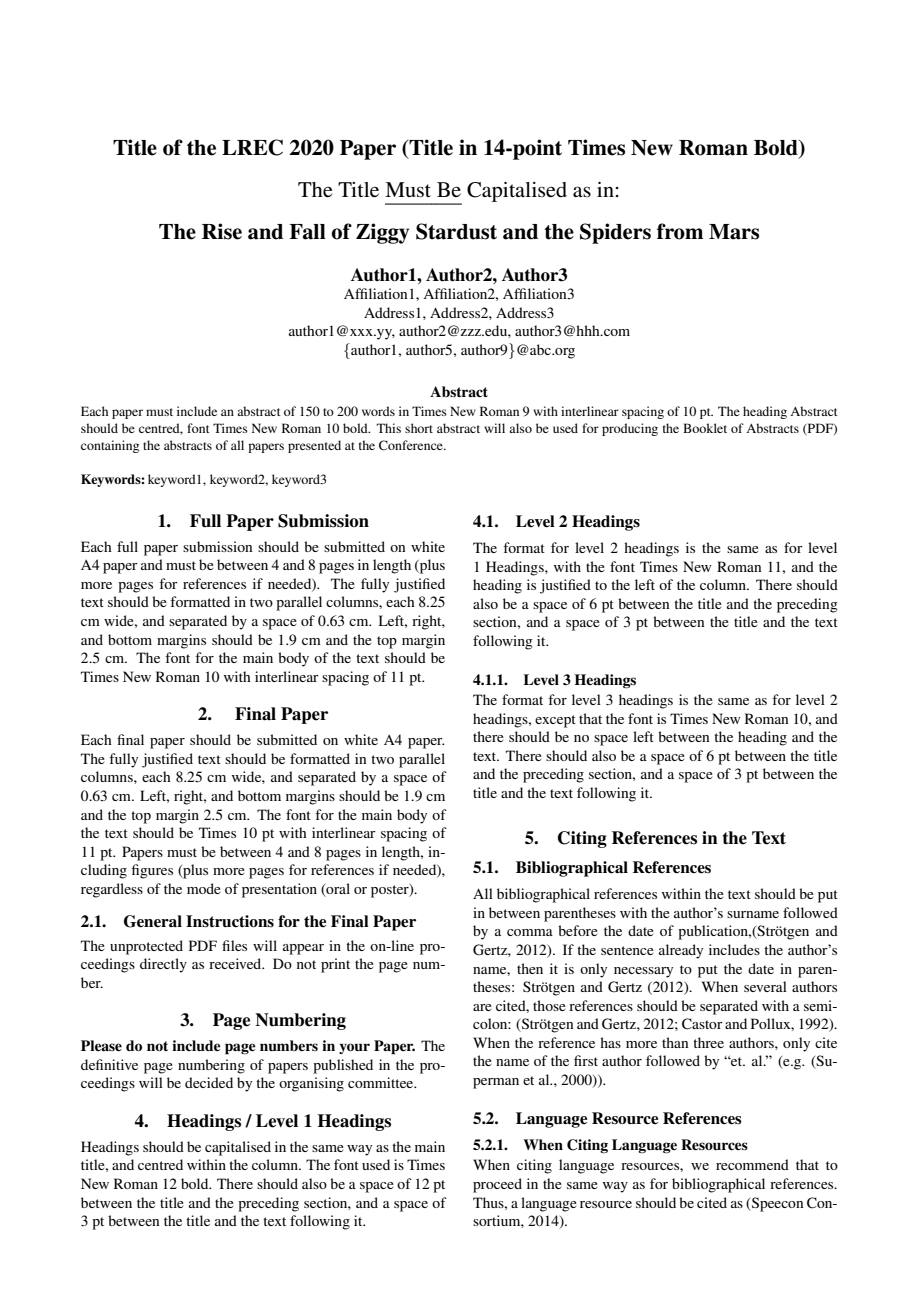 Image resolution: width=924 pixels, height=1308 pixels. What do you see at coordinates (705, 428) in the screenshot?
I see `Booklet` at bounding box center [705, 428].
